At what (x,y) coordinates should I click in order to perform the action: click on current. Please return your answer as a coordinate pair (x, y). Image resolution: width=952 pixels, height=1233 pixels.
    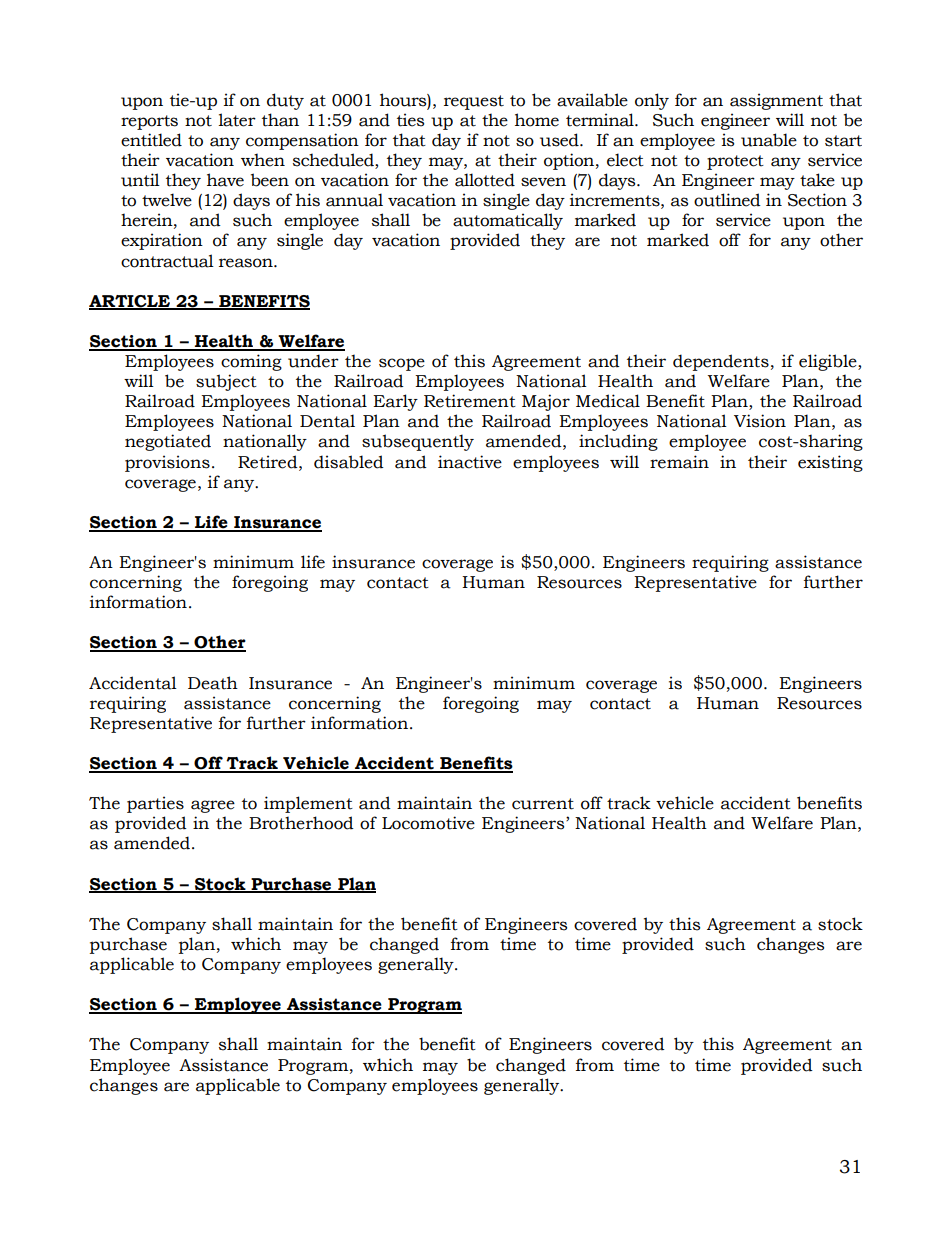
    Looking at the image, I should click on (543, 804).
